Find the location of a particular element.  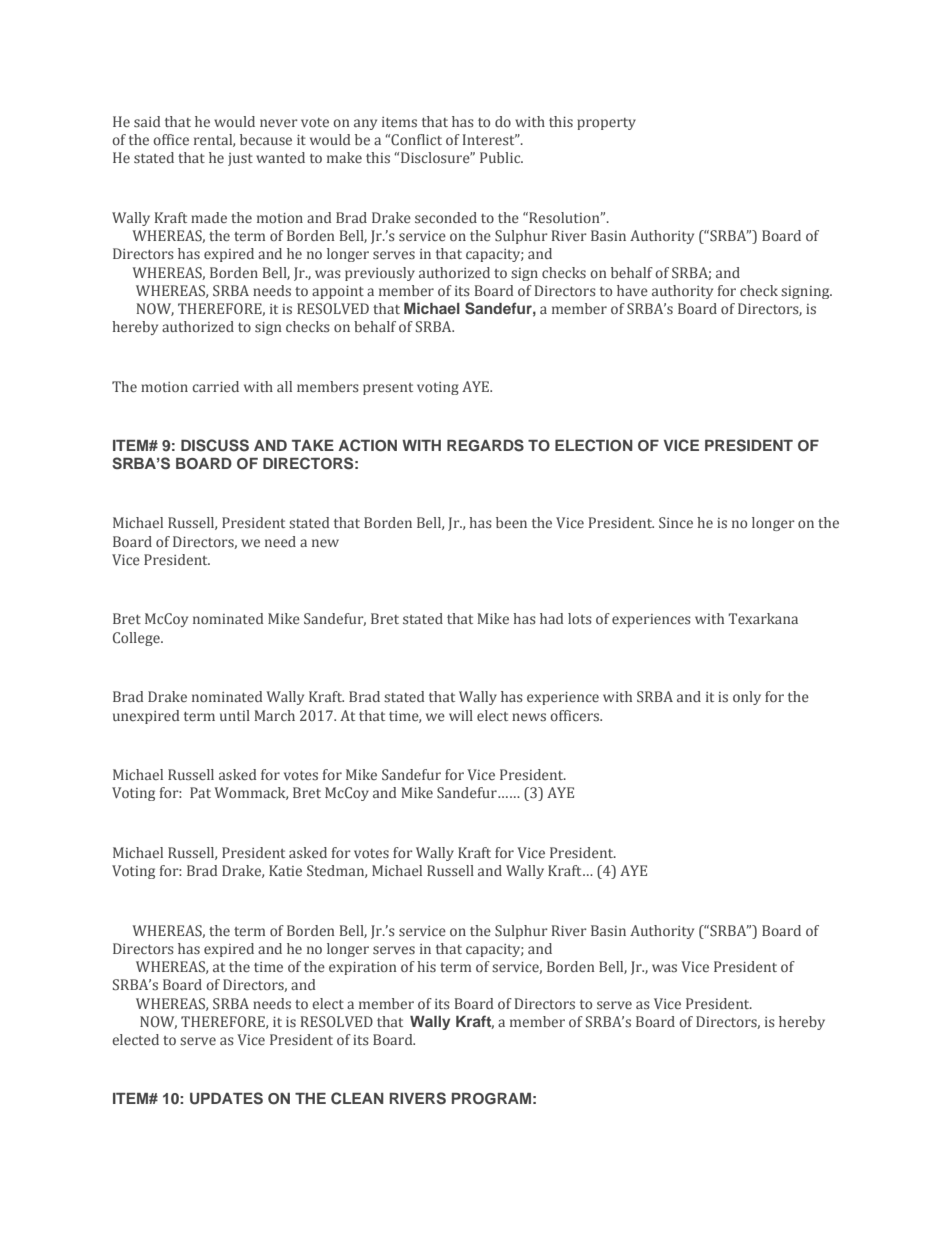

property is located at coordinates (606, 124).
